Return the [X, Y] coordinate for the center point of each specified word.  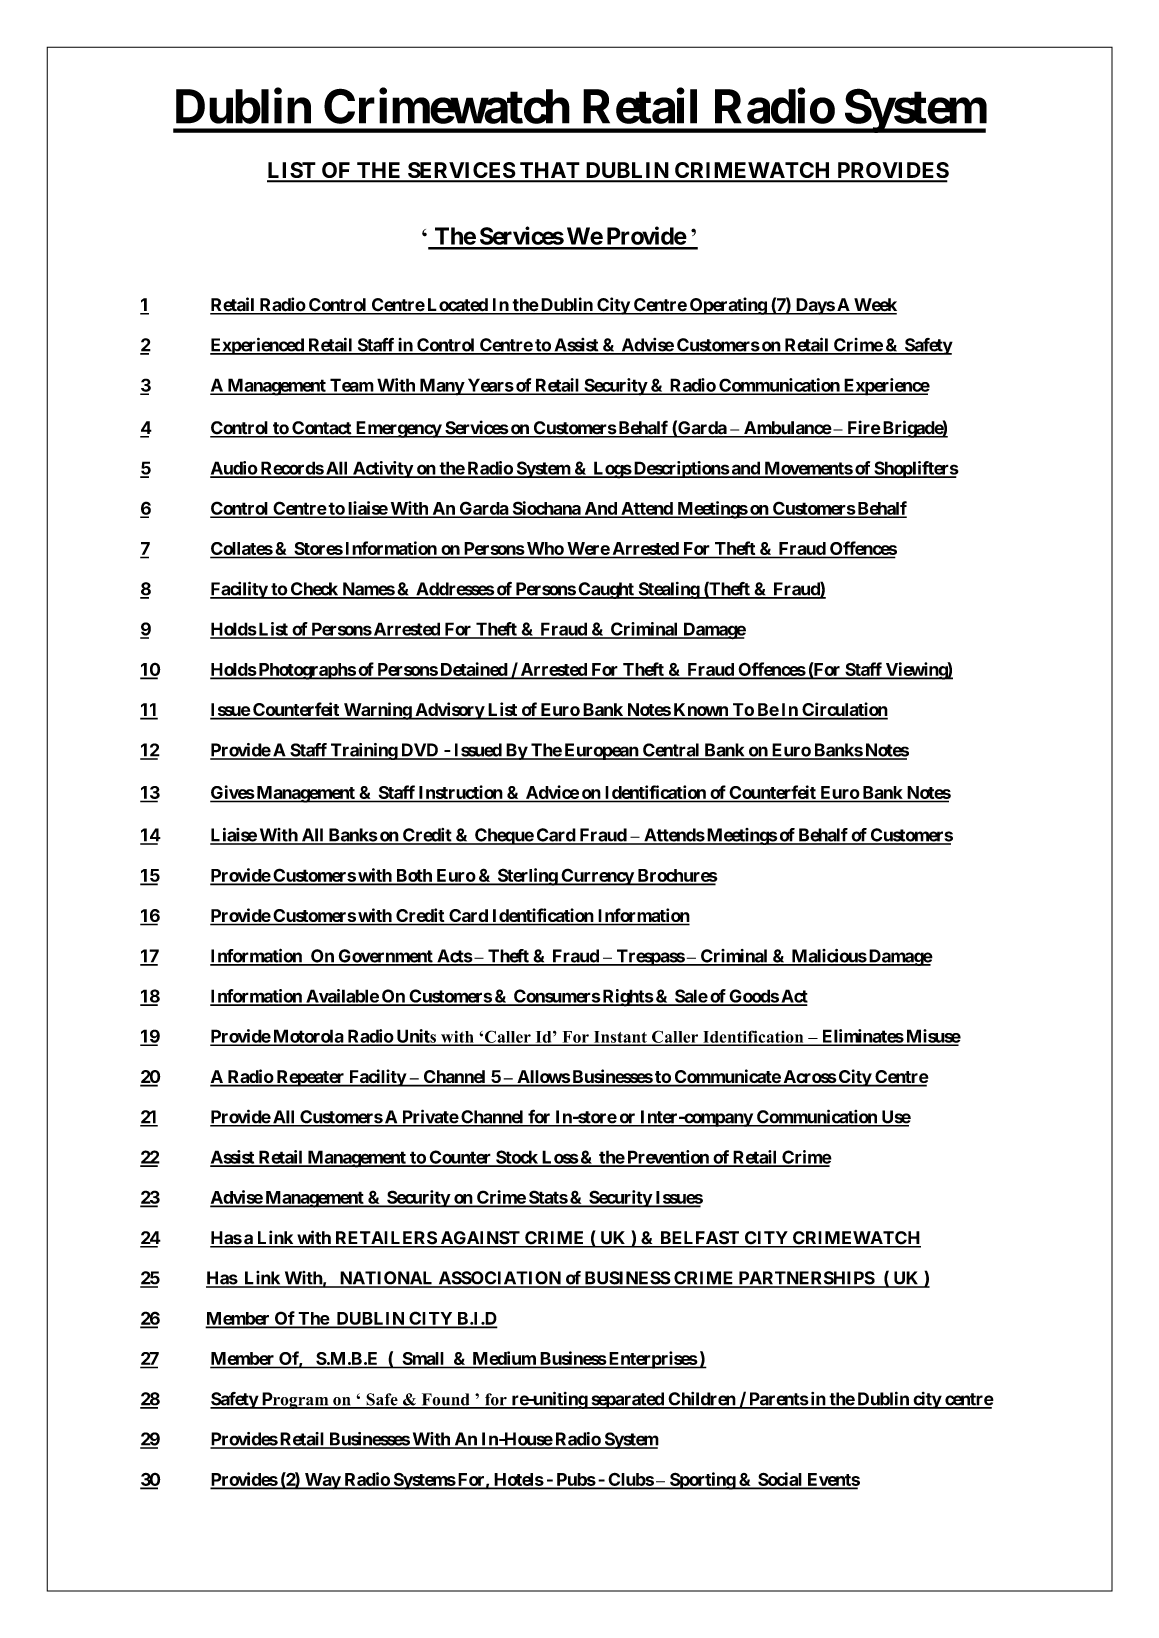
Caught [606, 590]
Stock [517, 1158]
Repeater [310, 1078]
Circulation [844, 710]
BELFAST [700, 1239]
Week [874, 306]
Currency [597, 877]
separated [627, 1400]
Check [314, 590]
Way [322, 1481]
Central [671, 751]
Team [351, 386]
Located [457, 306]
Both [414, 876]
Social [780, 1480]
